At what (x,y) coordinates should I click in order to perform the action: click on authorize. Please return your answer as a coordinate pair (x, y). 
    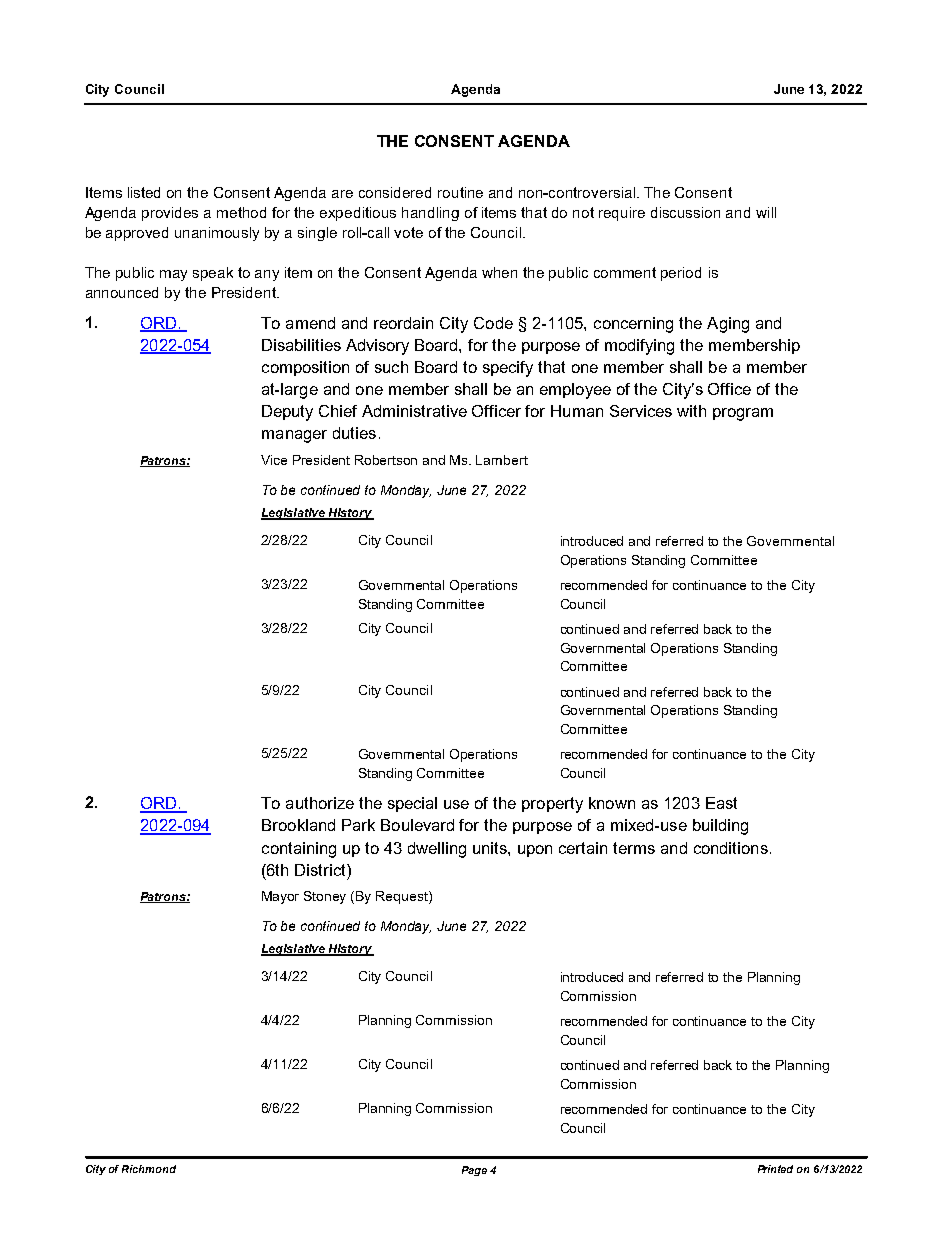
    Looking at the image, I should click on (320, 803).
